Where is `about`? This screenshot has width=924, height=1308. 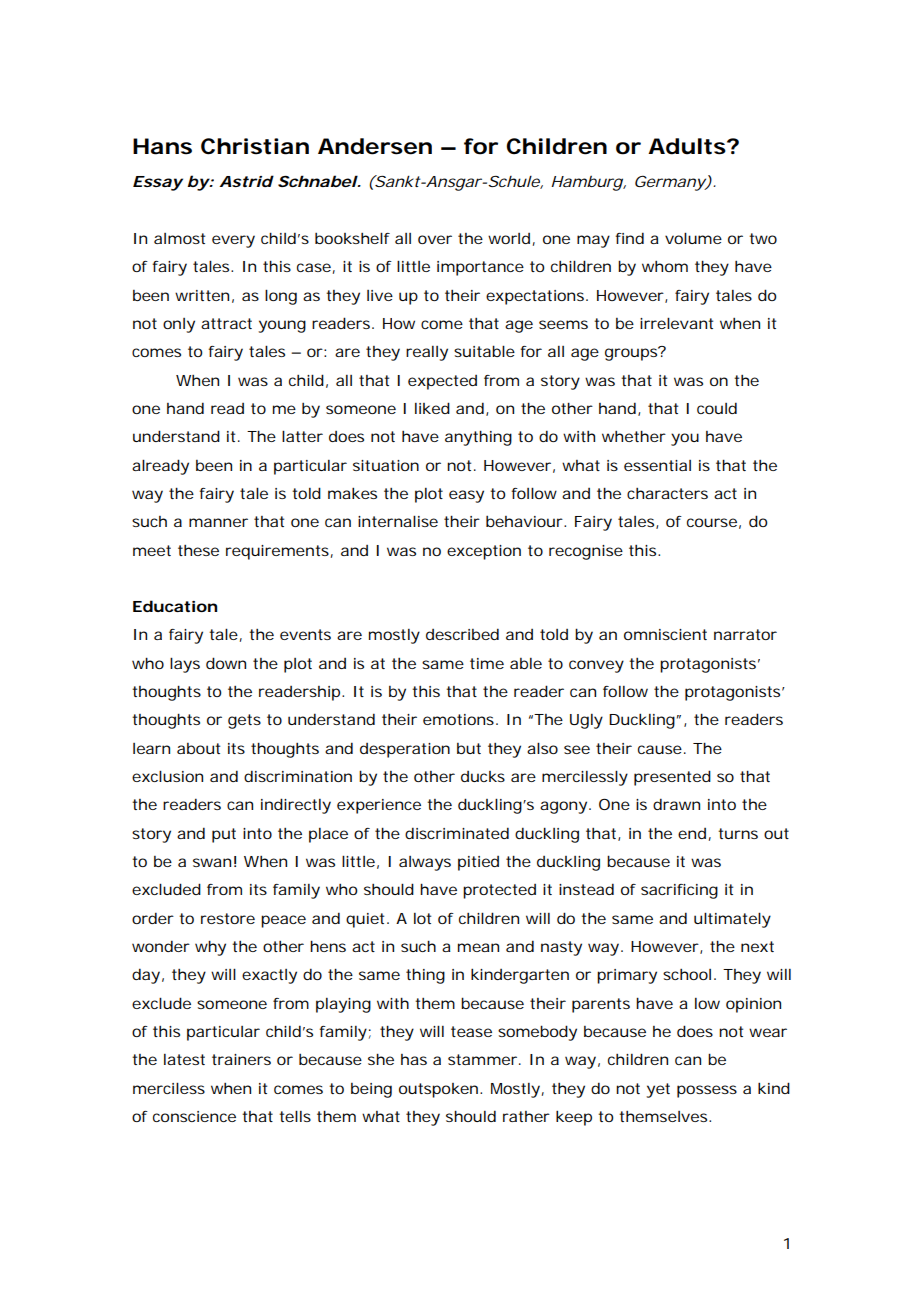
about is located at coordinates (198, 748).
